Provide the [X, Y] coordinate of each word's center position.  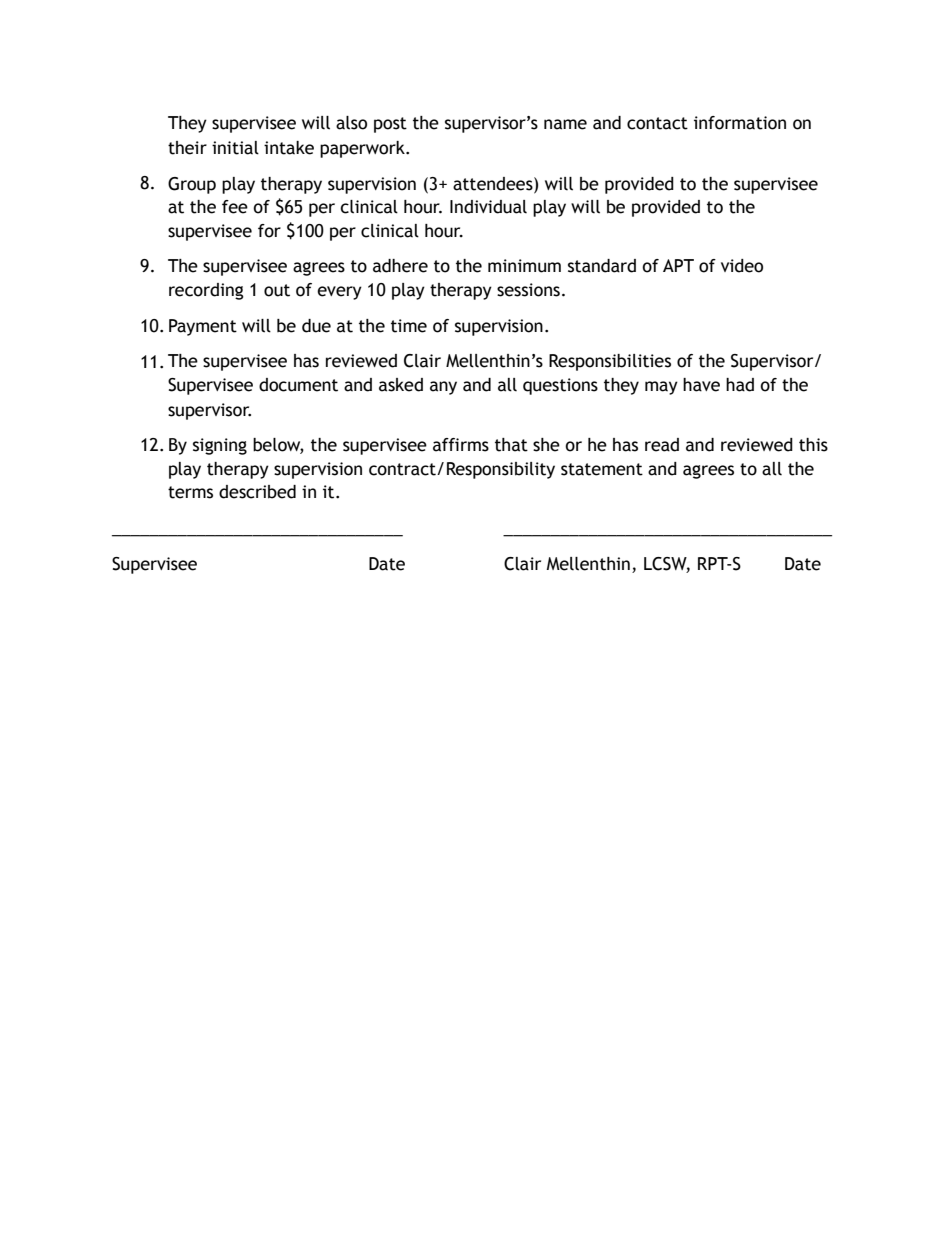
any [443, 388]
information [740, 123]
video [742, 266]
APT [678, 265]
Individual [488, 207]
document [298, 385]
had [740, 385]
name [565, 124]
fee [235, 207]
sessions [528, 290]
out [277, 290]
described [257, 492]
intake [289, 148]
